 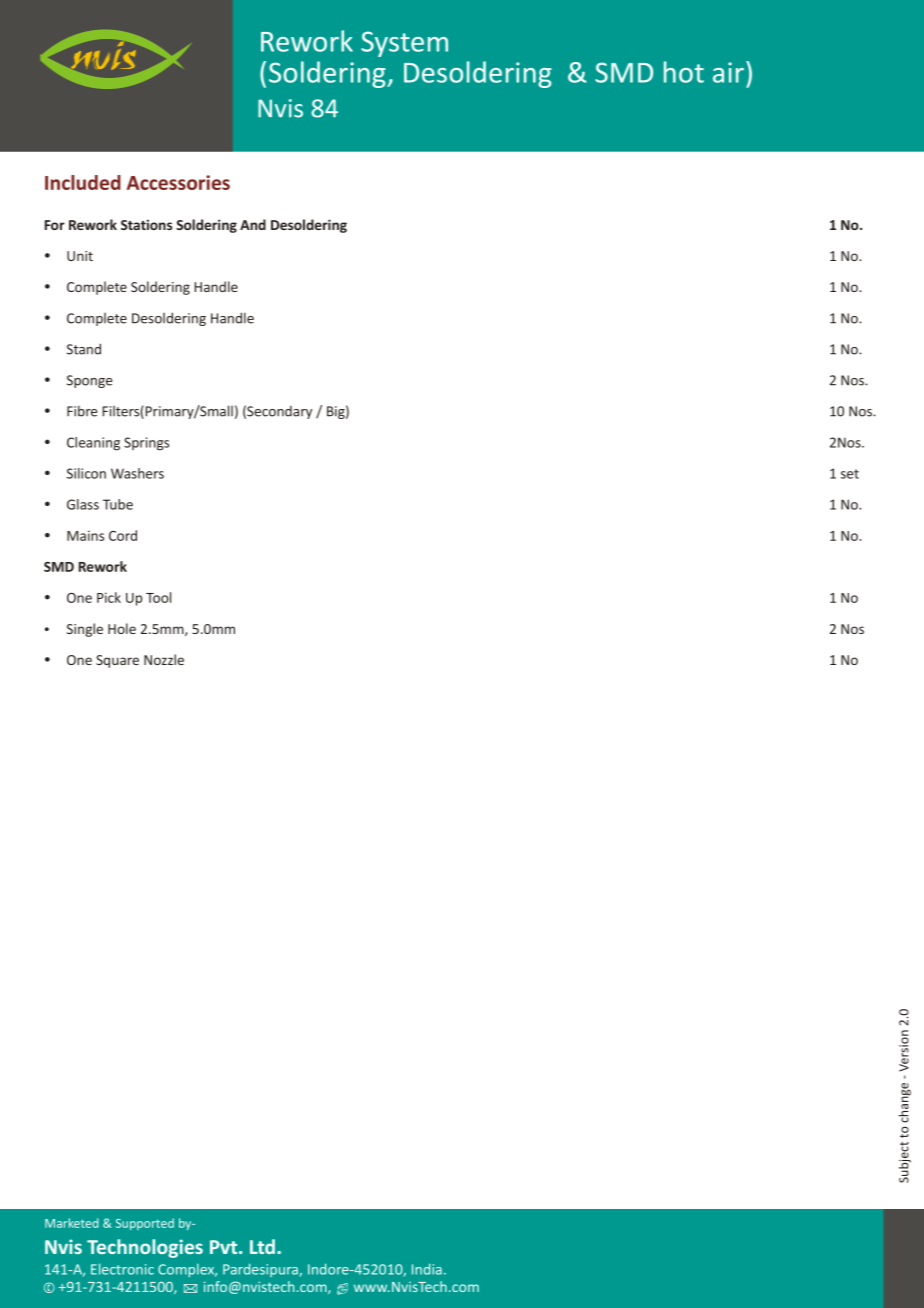 I want to click on Square, so click(x=117, y=661).
